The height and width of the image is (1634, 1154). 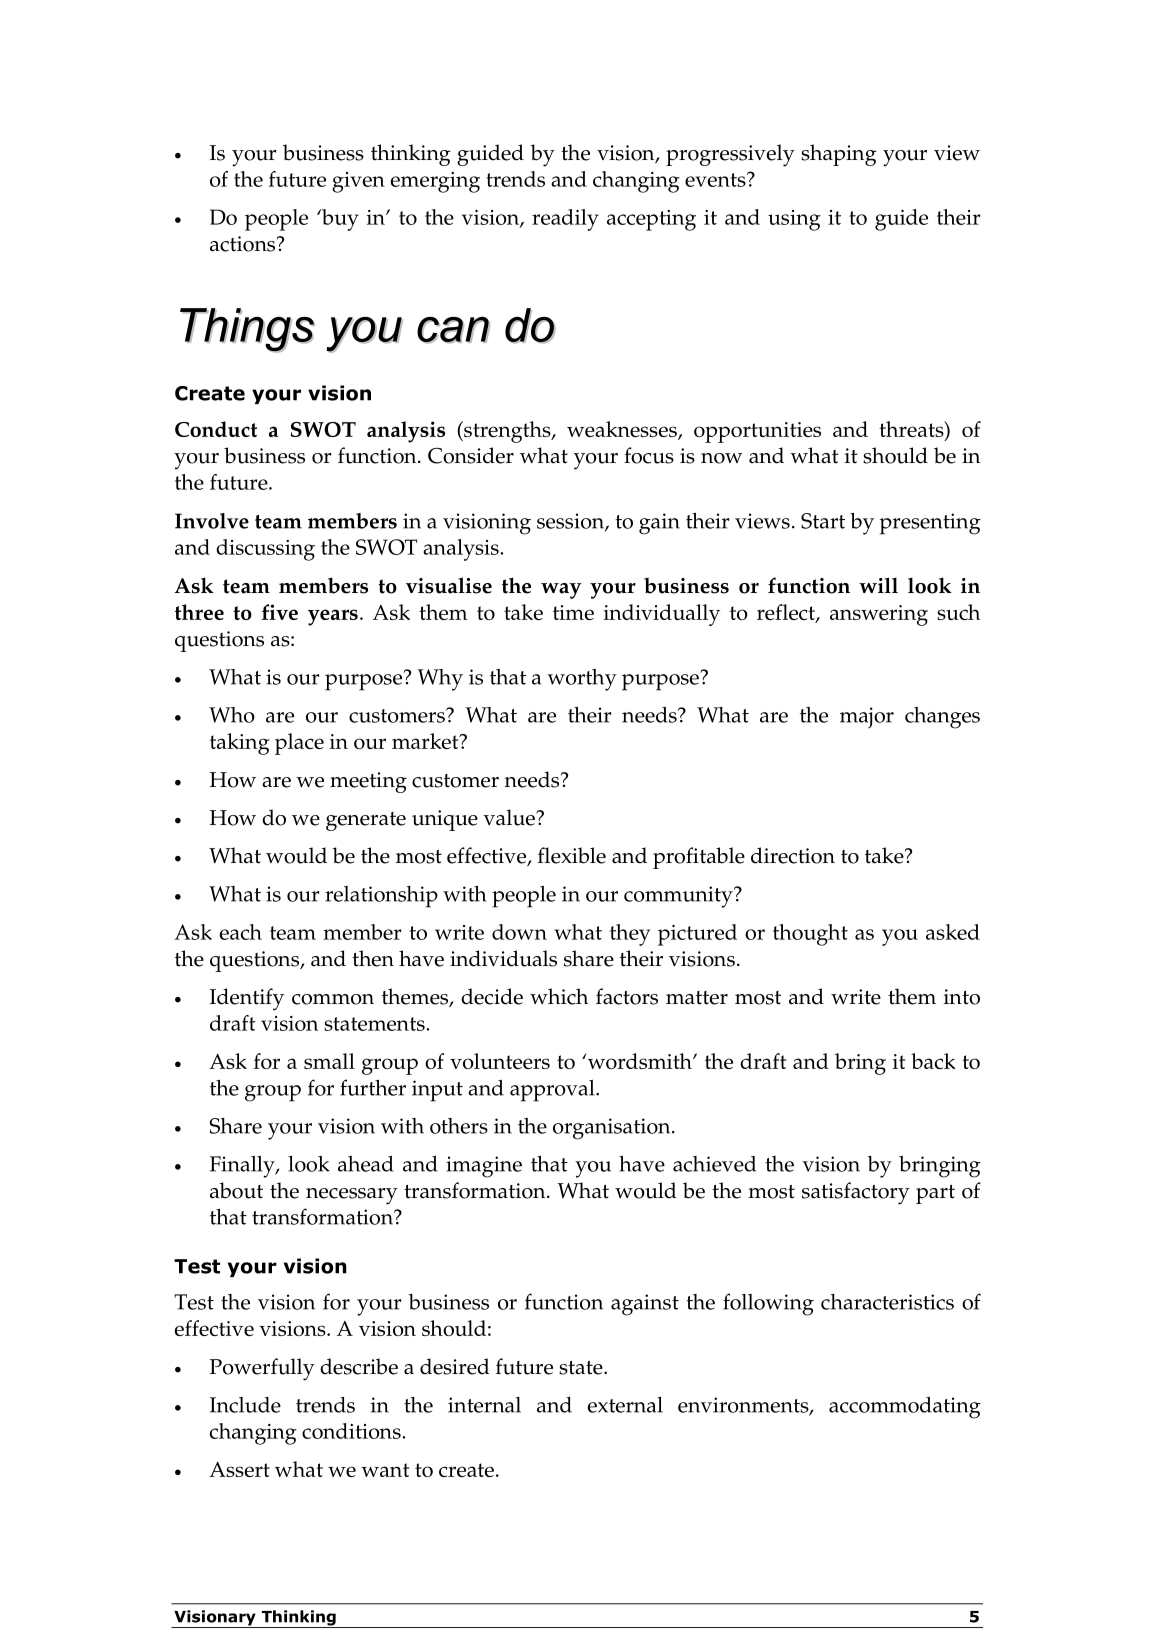 I want to click on buy, so click(x=339, y=220).
